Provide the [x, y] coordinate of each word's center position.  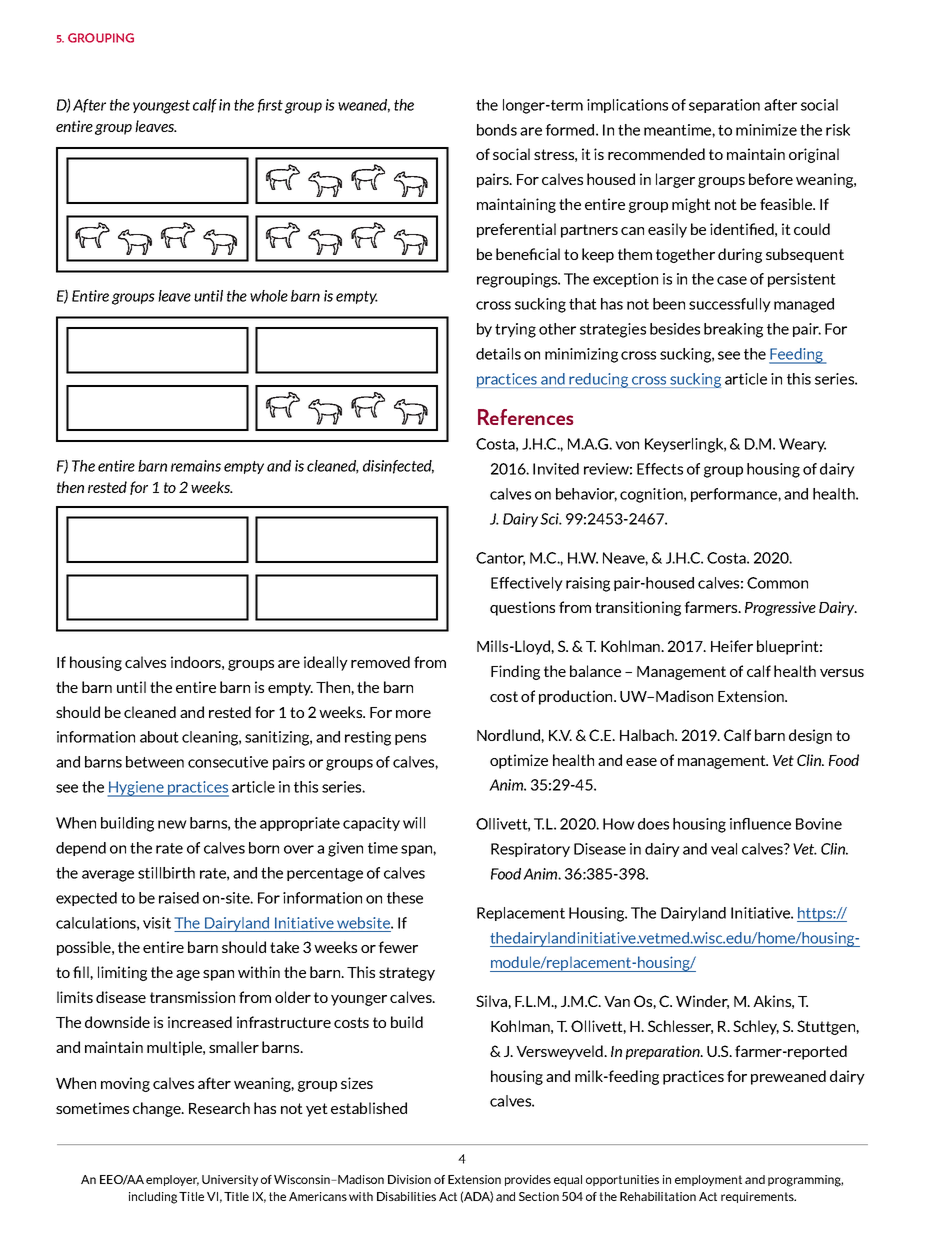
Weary [802, 445]
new [172, 824]
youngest [161, 107]
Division [409, 1179]
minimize [766, 130]
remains [196, 466]
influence [760, 824]
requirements [758, 1197]
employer [172, 1180]
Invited [556, 469]
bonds [497, 130]
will [414, 823]
